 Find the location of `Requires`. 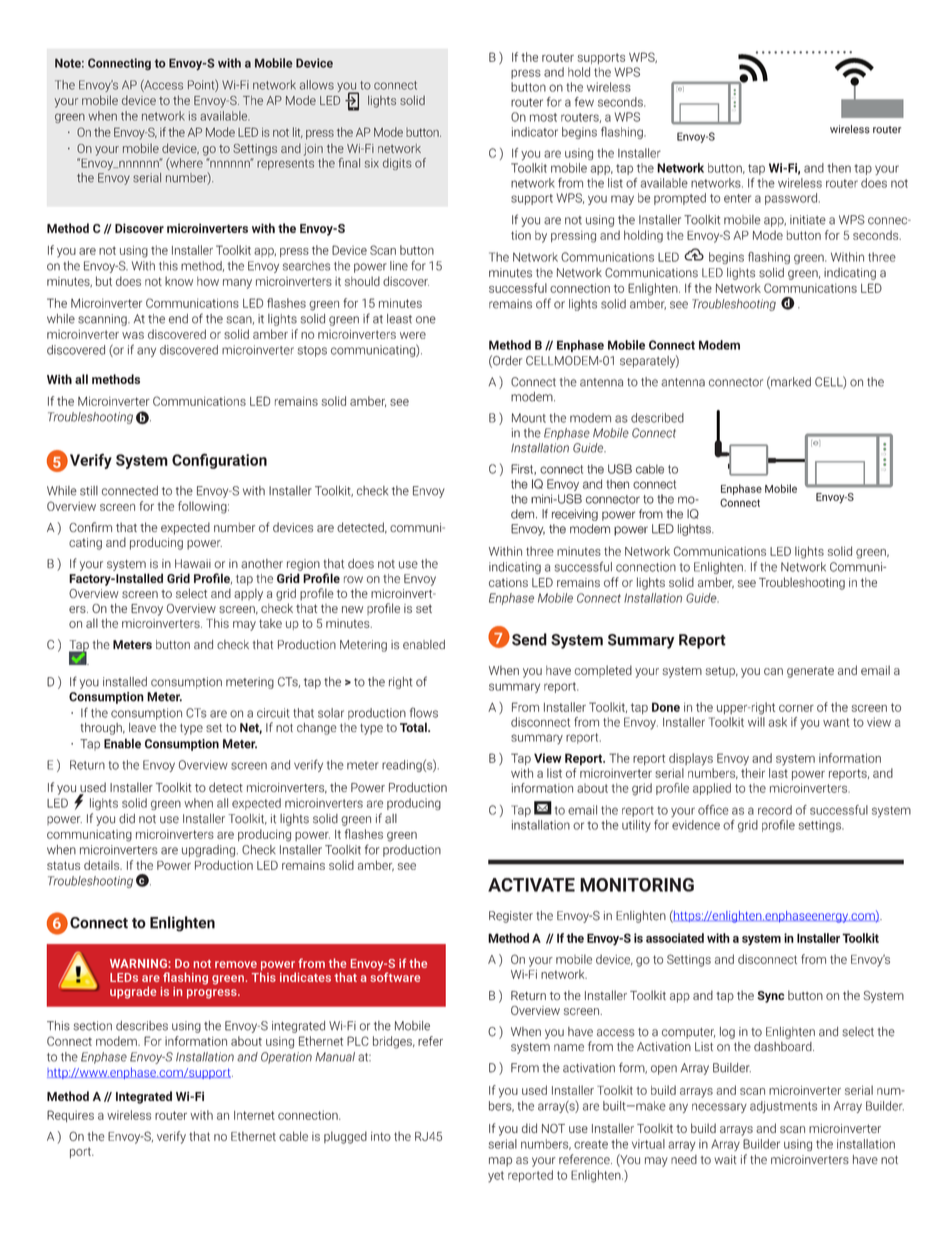

Requires is located at coordinates (70, 1116).
